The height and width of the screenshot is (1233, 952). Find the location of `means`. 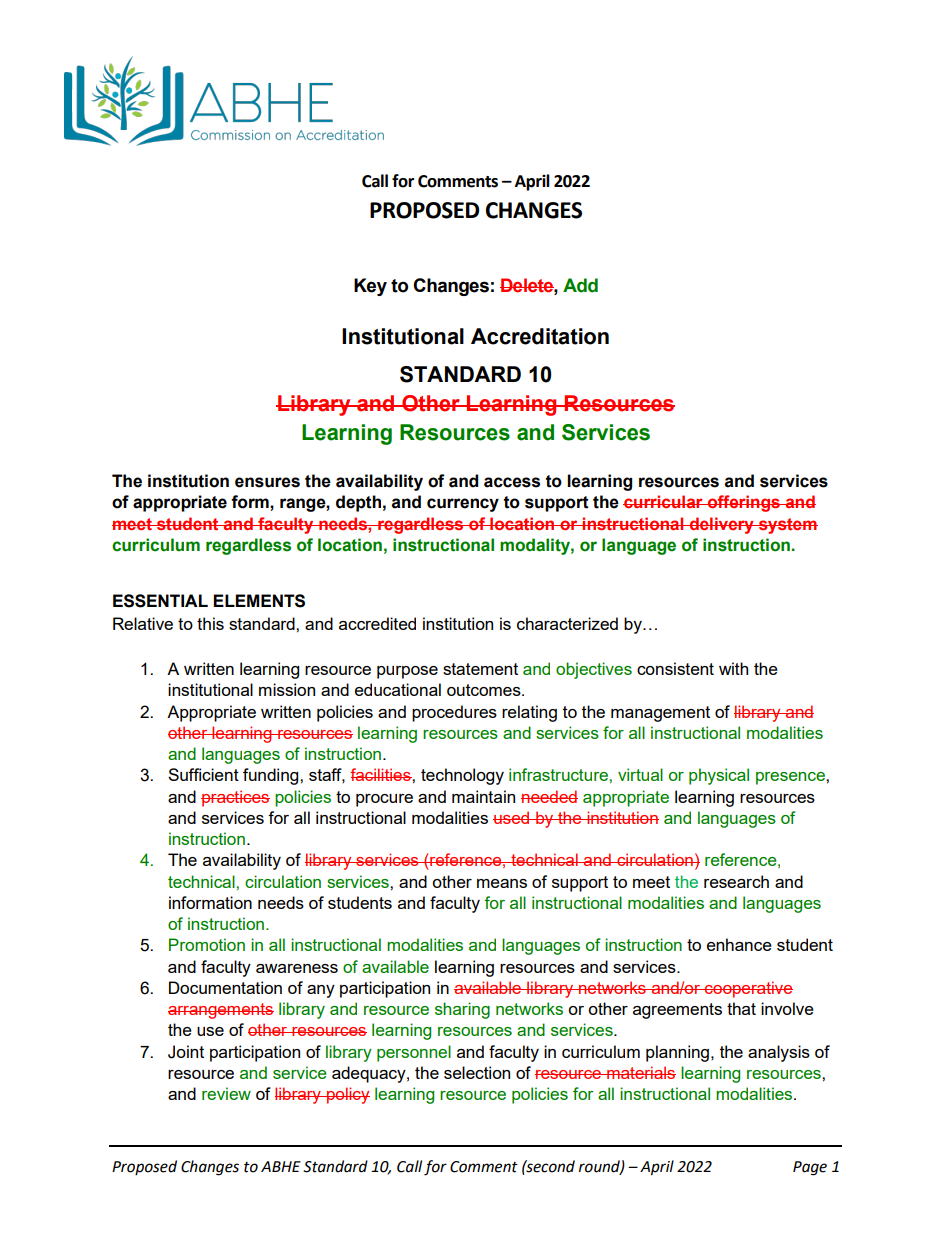

means is located at coordinates (502, 883).
